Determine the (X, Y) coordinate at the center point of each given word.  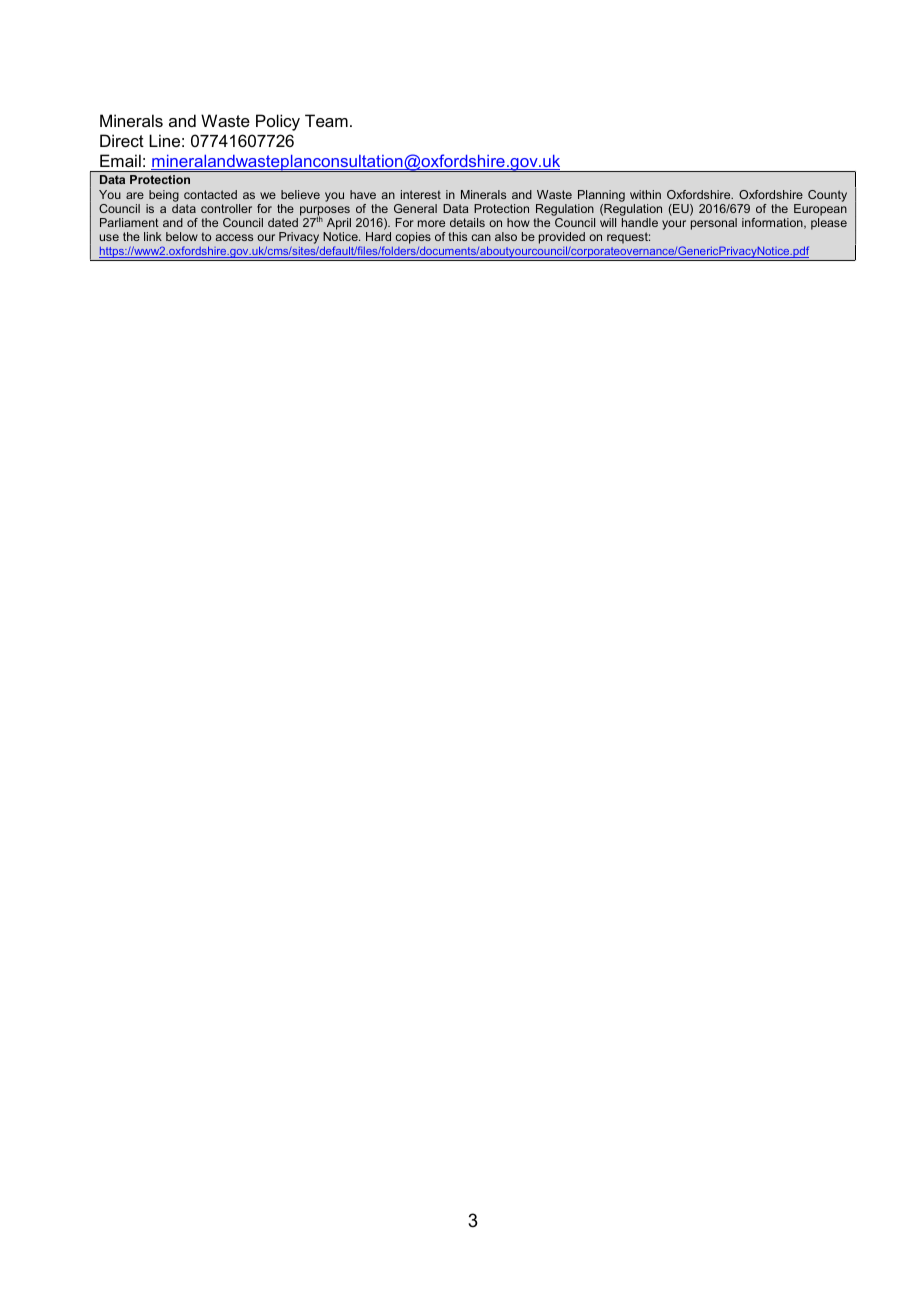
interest (421, 194)
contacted (210, 194)
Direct (122, 140)
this (457, 236)
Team (326, 120)
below (182, 236)
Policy (278, 122)
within (645, 194)
